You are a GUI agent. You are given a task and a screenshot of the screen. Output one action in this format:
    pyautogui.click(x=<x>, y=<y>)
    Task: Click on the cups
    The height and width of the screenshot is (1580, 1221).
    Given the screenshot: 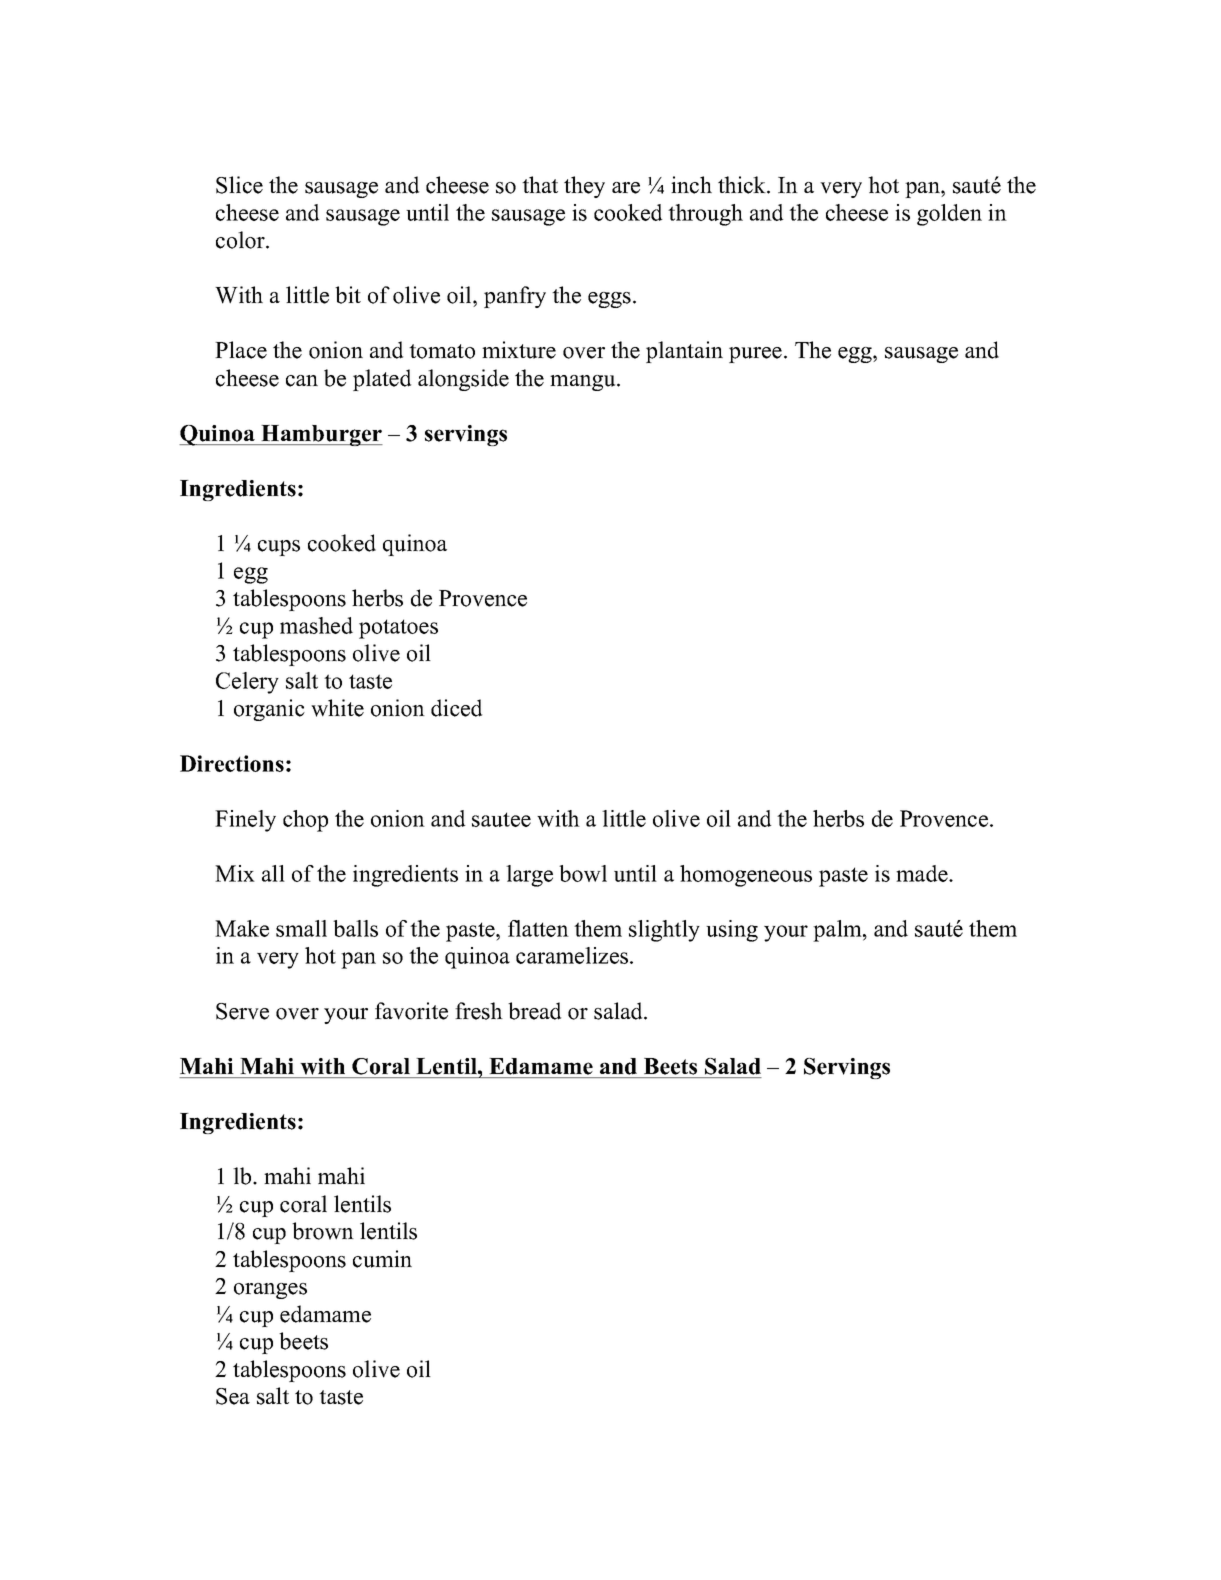 What is the action you would take?
    pyautogui.click(x=279, y=548)
